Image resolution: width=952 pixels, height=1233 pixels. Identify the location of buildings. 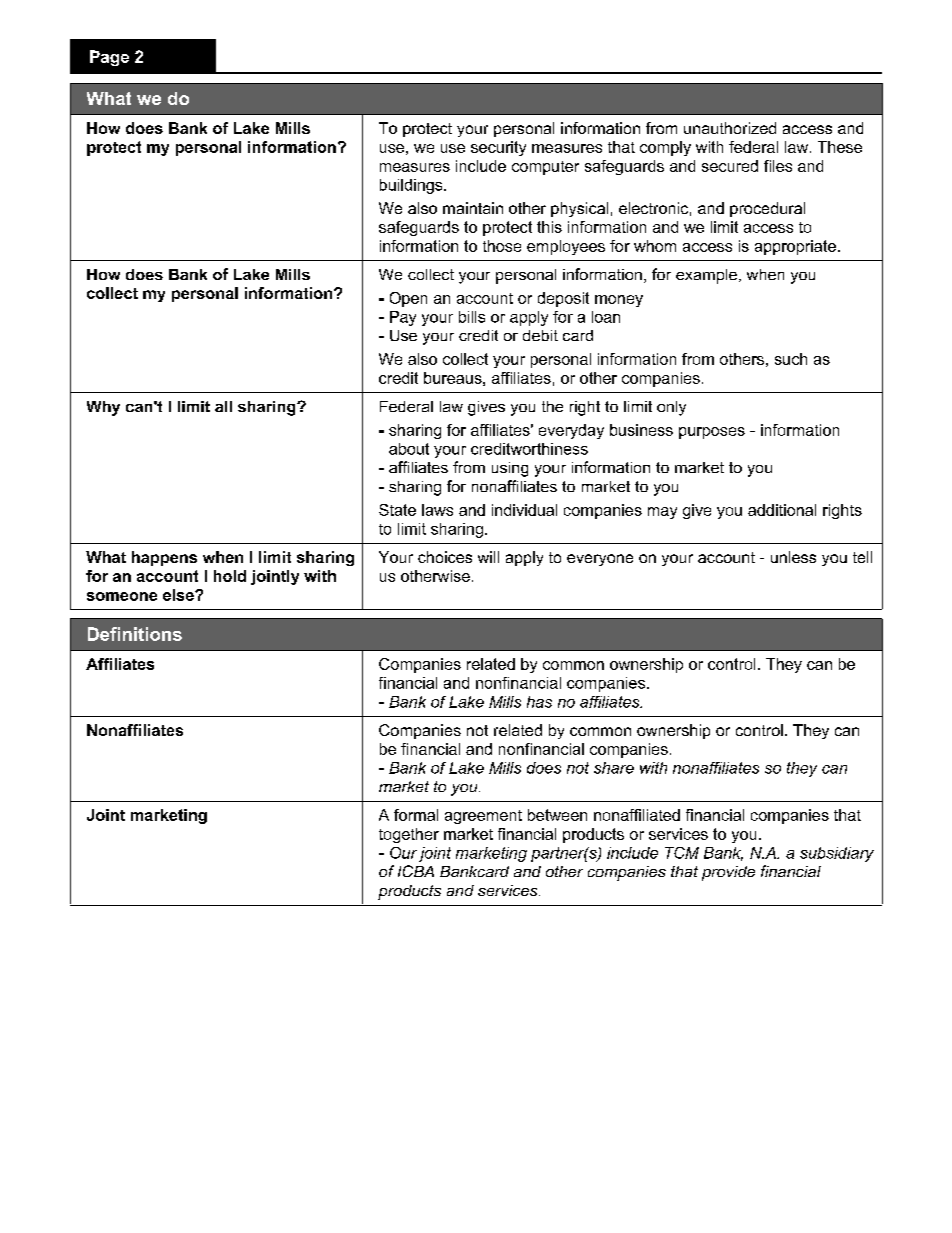
(412, 186).
